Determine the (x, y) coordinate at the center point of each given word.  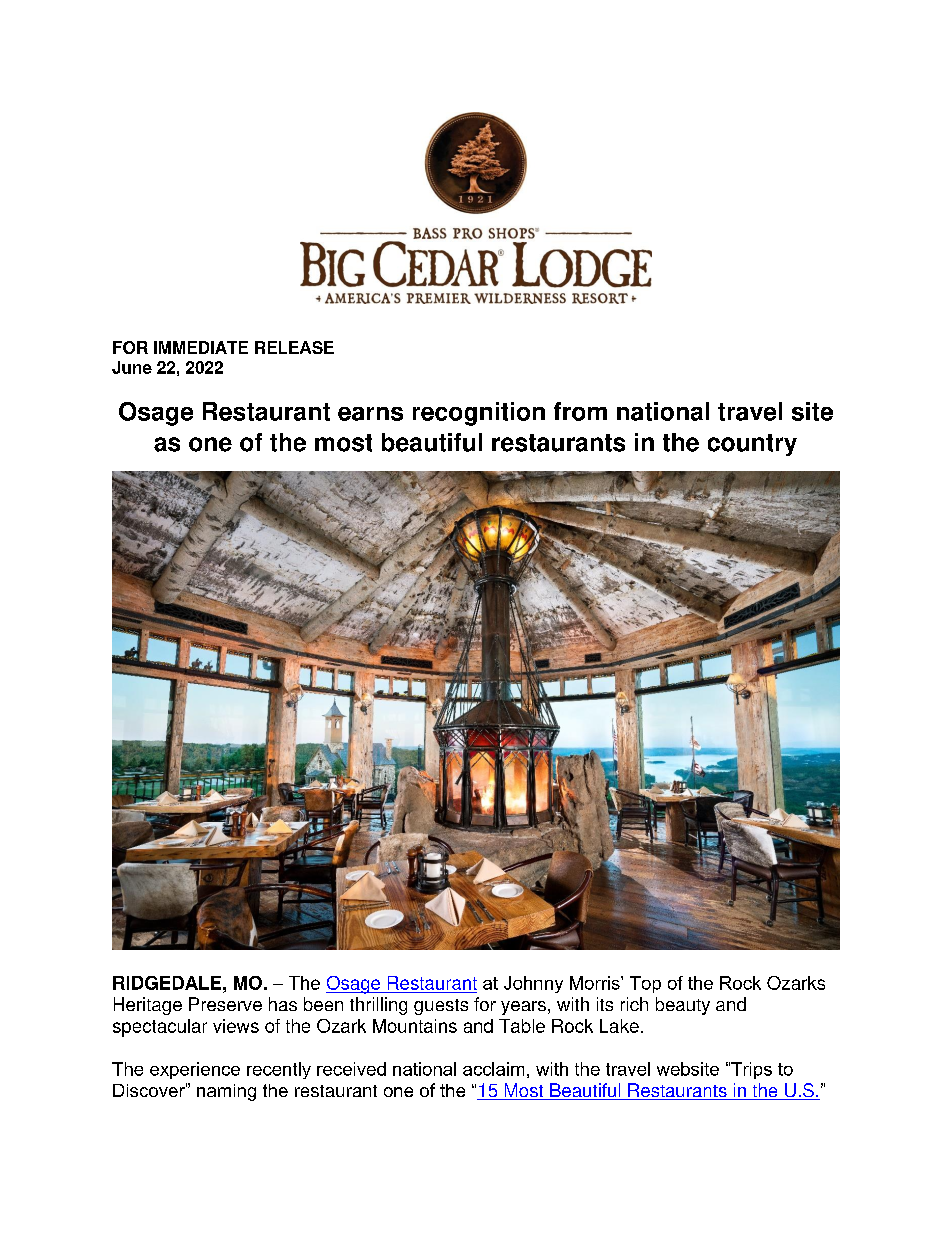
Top (645, 984)
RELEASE (294, 347)
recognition (479, 414)
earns (370, 414)
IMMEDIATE (201, 347)
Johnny (533, 984)
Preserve (225, 1004)
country (752, 445)
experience (195, 1070)
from (580, 411)
